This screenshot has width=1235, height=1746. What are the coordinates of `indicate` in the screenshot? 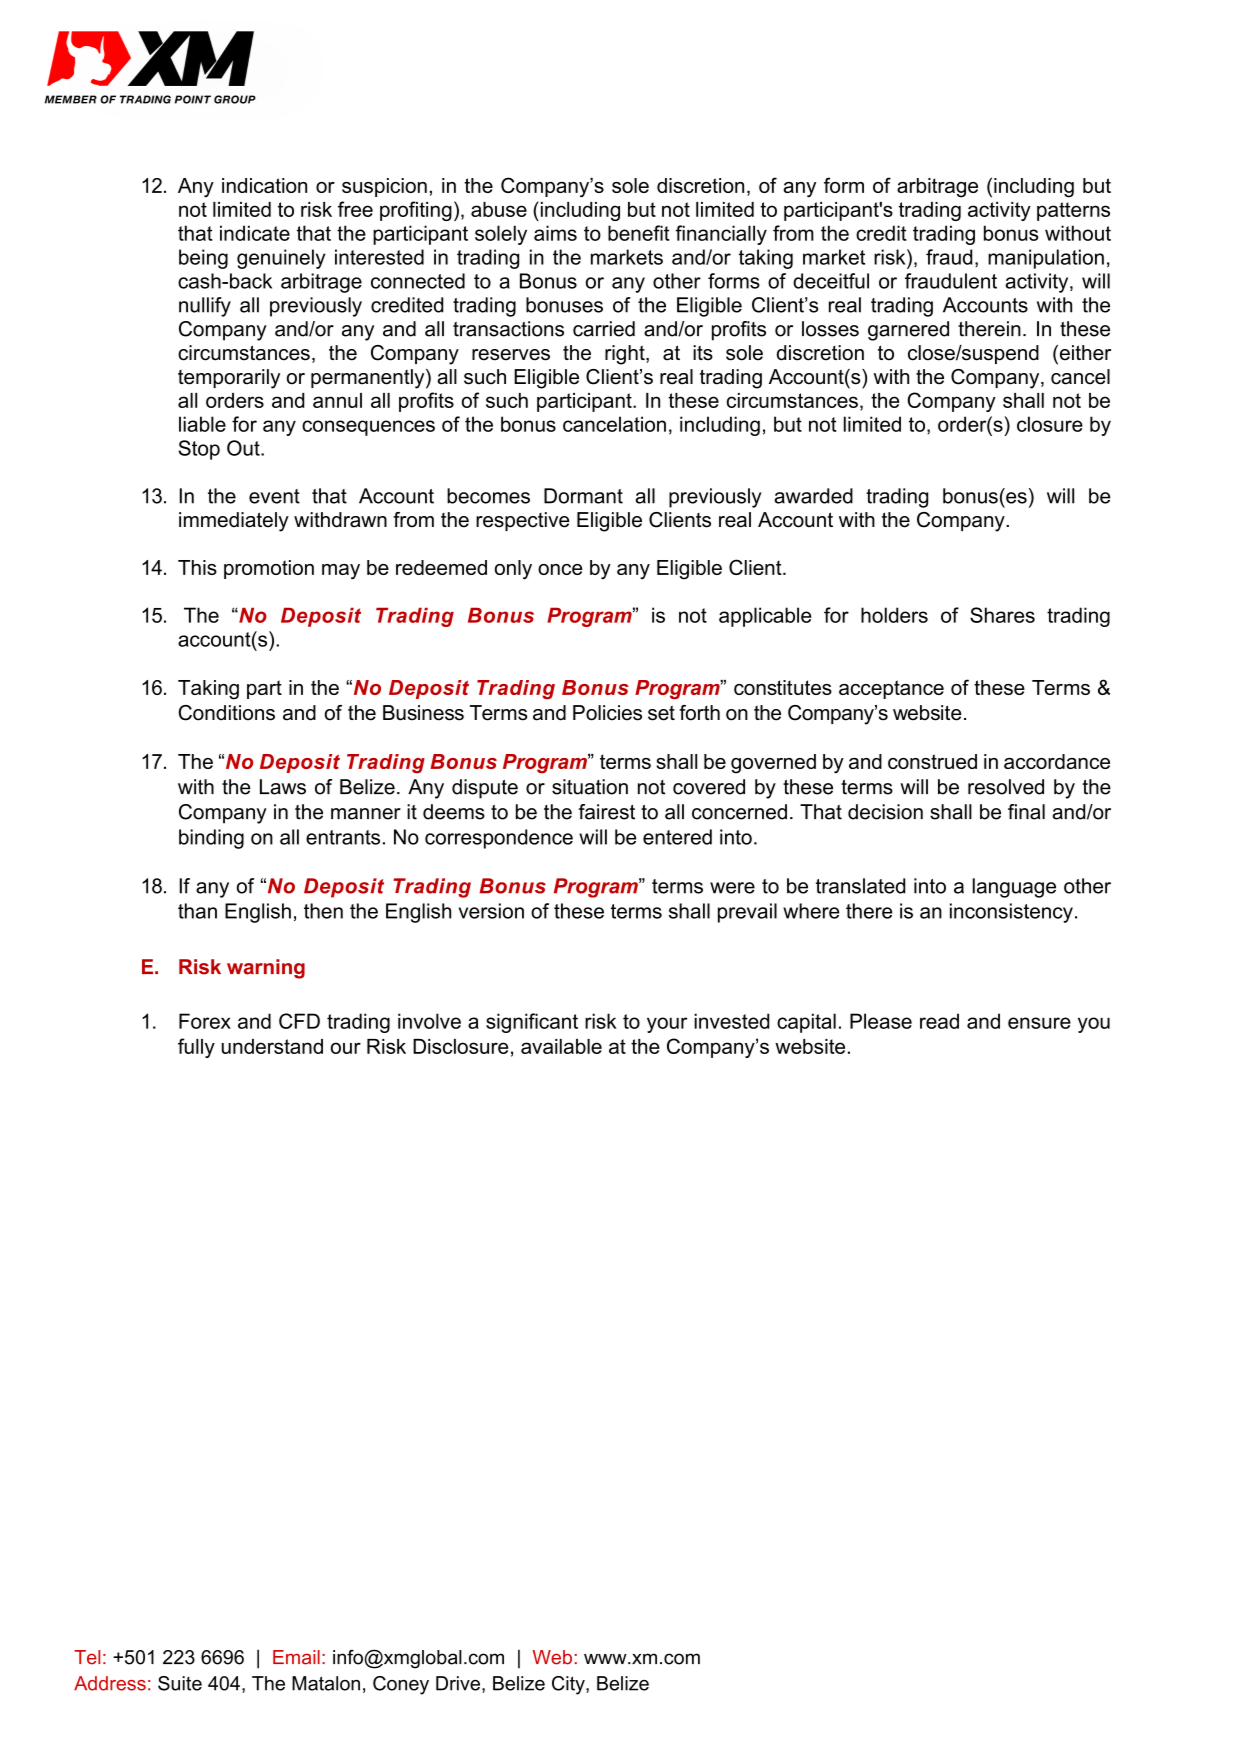 It's located at (255, 233).
